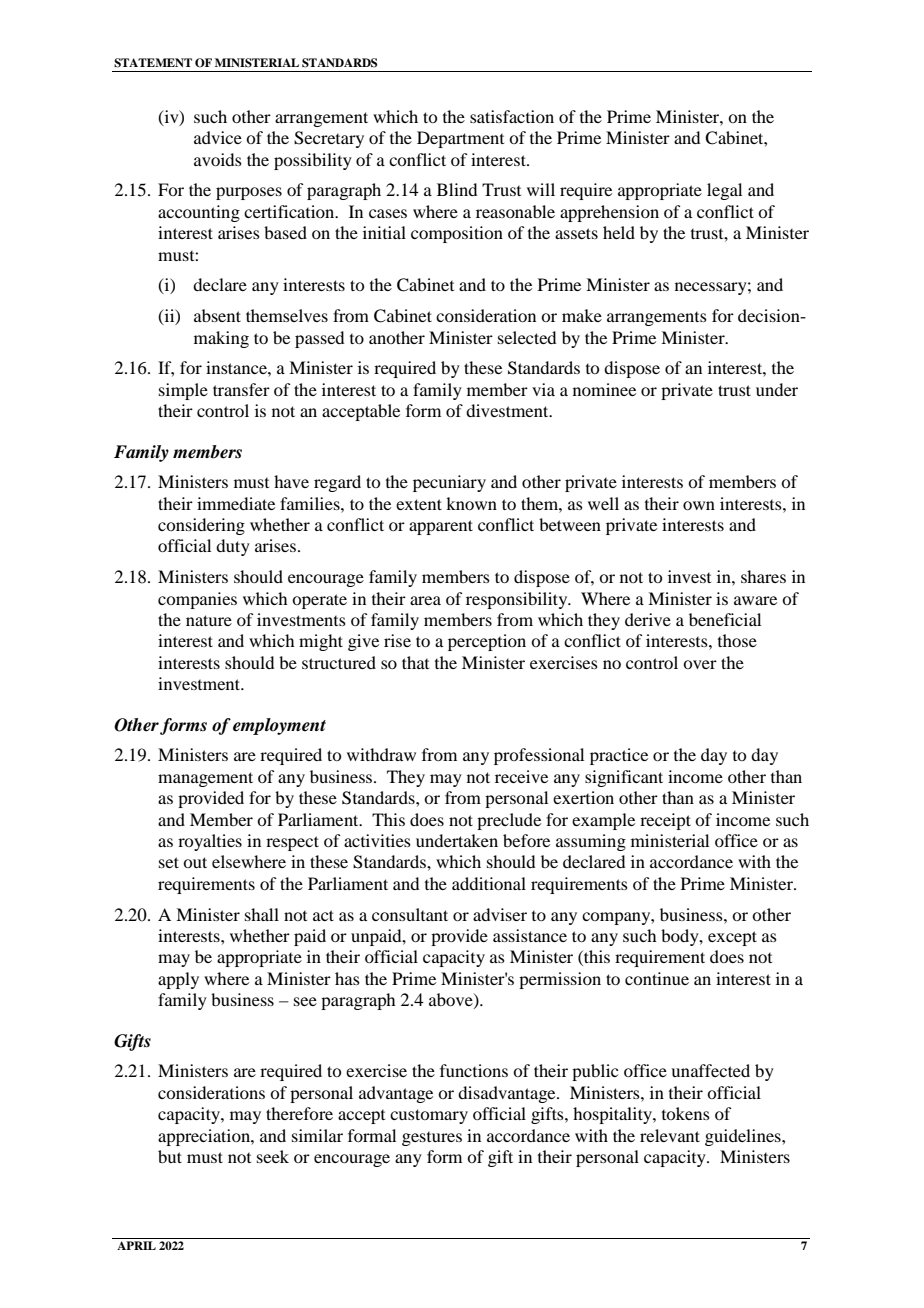 The width and height of the image is (924, 1308). What do you see at coordinates (732, 938) in the image?
I see `except` at bounding box center [732, 938].
